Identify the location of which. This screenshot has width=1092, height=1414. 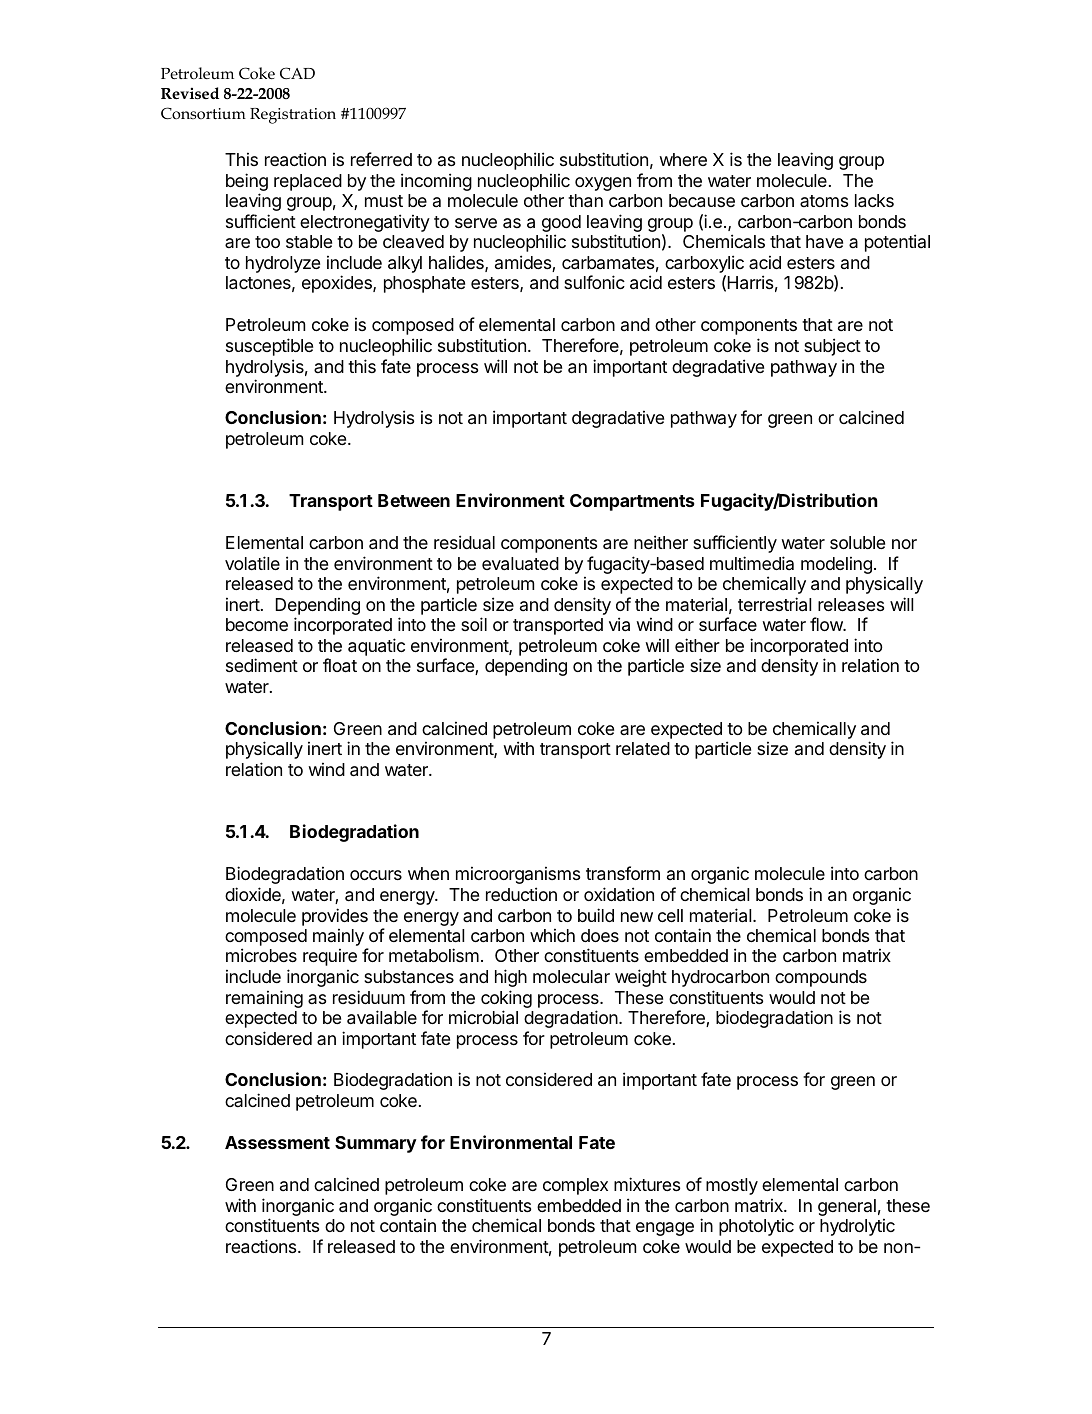
(552, 935).
